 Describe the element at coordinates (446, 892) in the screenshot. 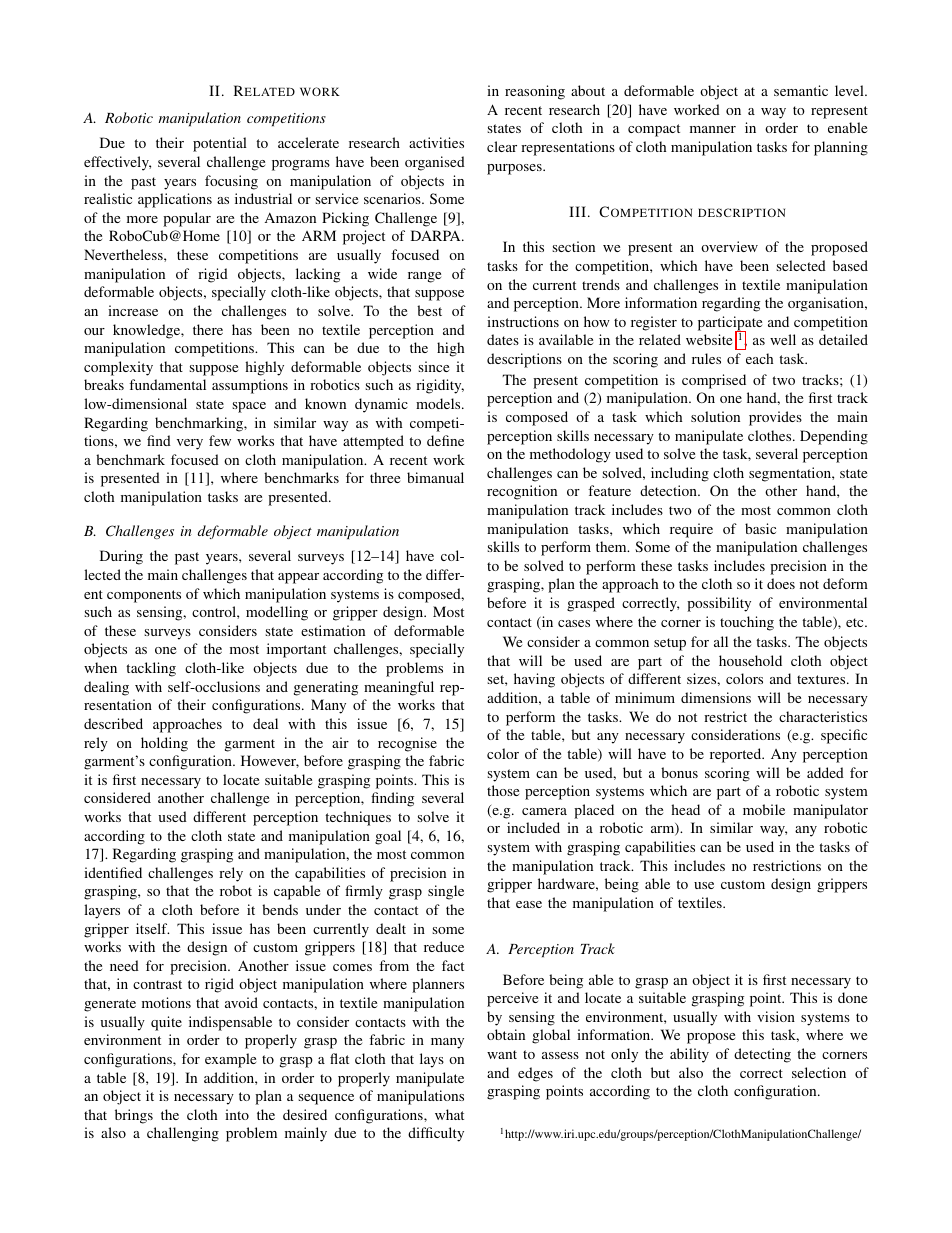

I see `single` at that location.
